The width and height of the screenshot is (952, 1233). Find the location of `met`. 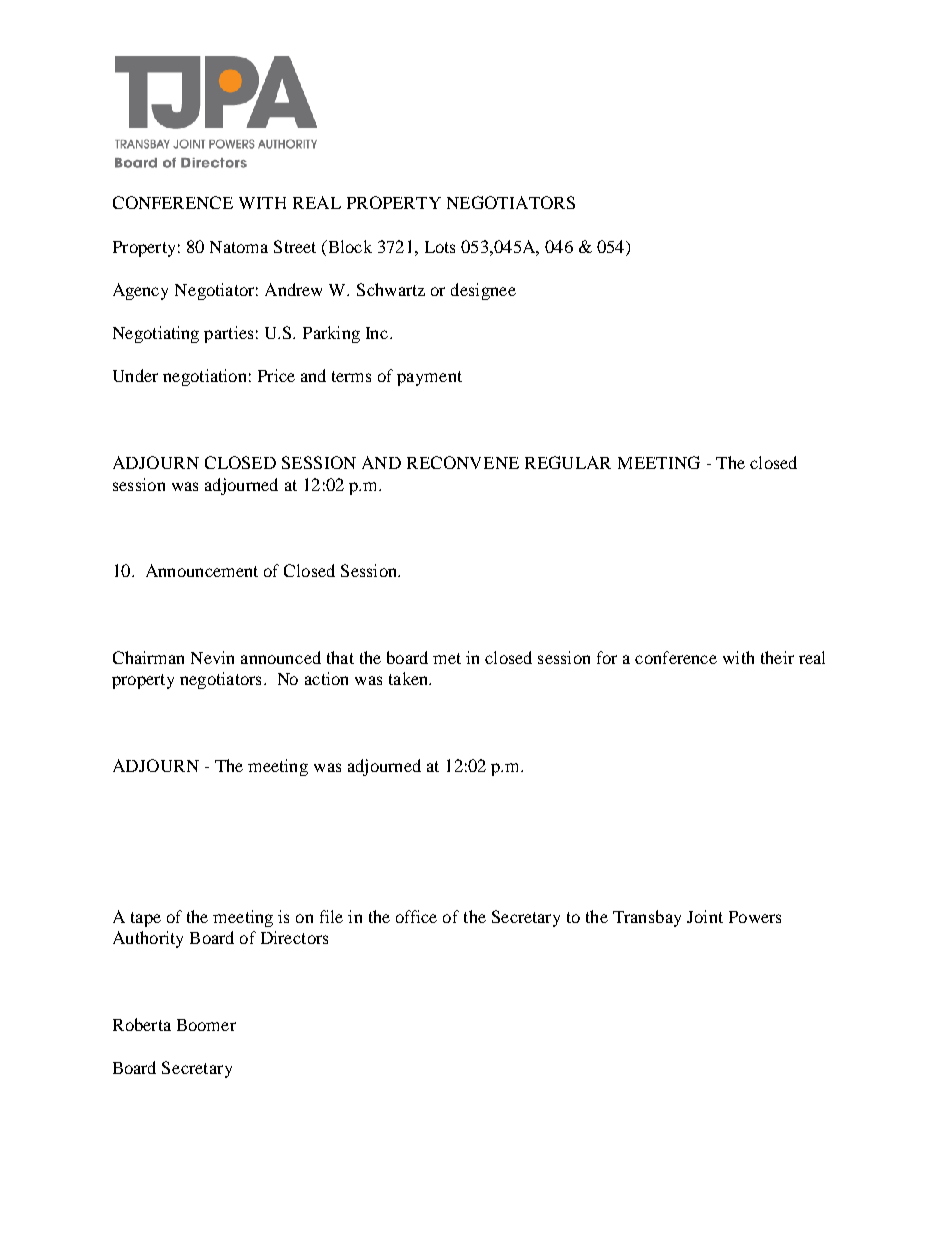

met is located at coordinates (447, 658).
